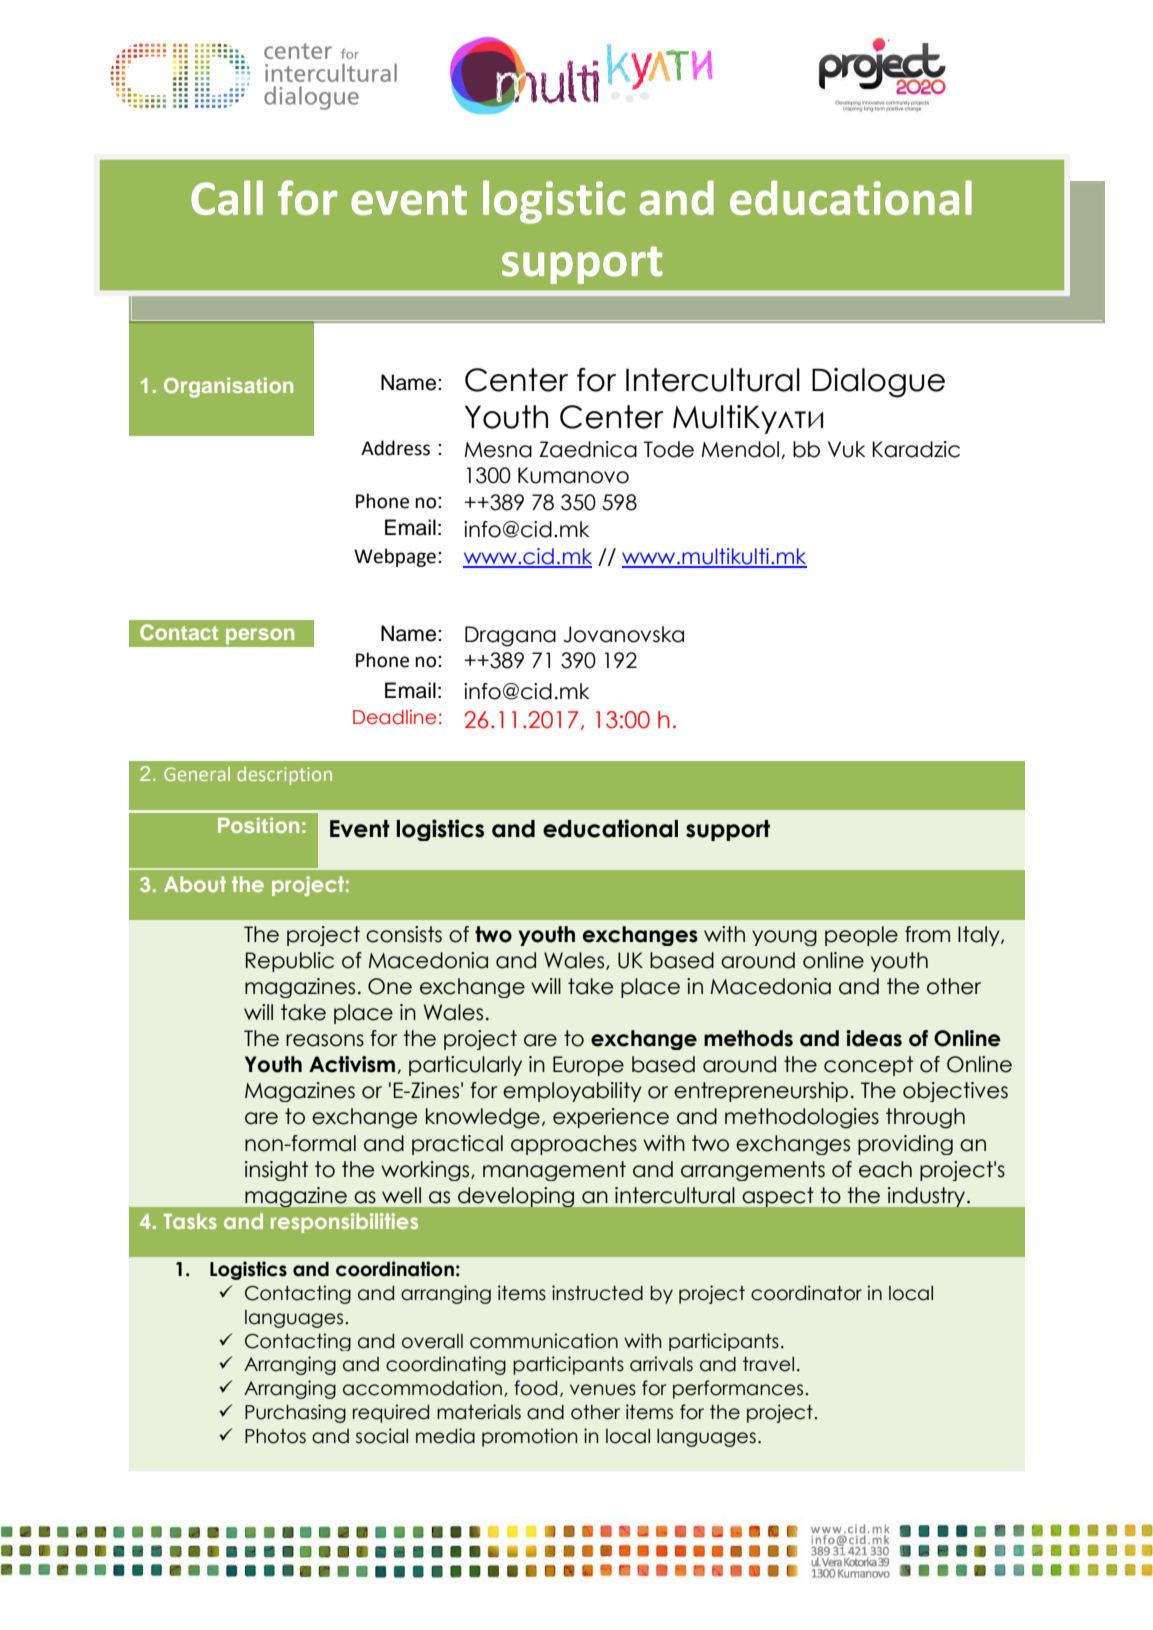 Image resolution: width=1153 pixels, height=1630 pixels. Describe the element at coordinates (258, 825) in the image. I see `Position` at that location.
